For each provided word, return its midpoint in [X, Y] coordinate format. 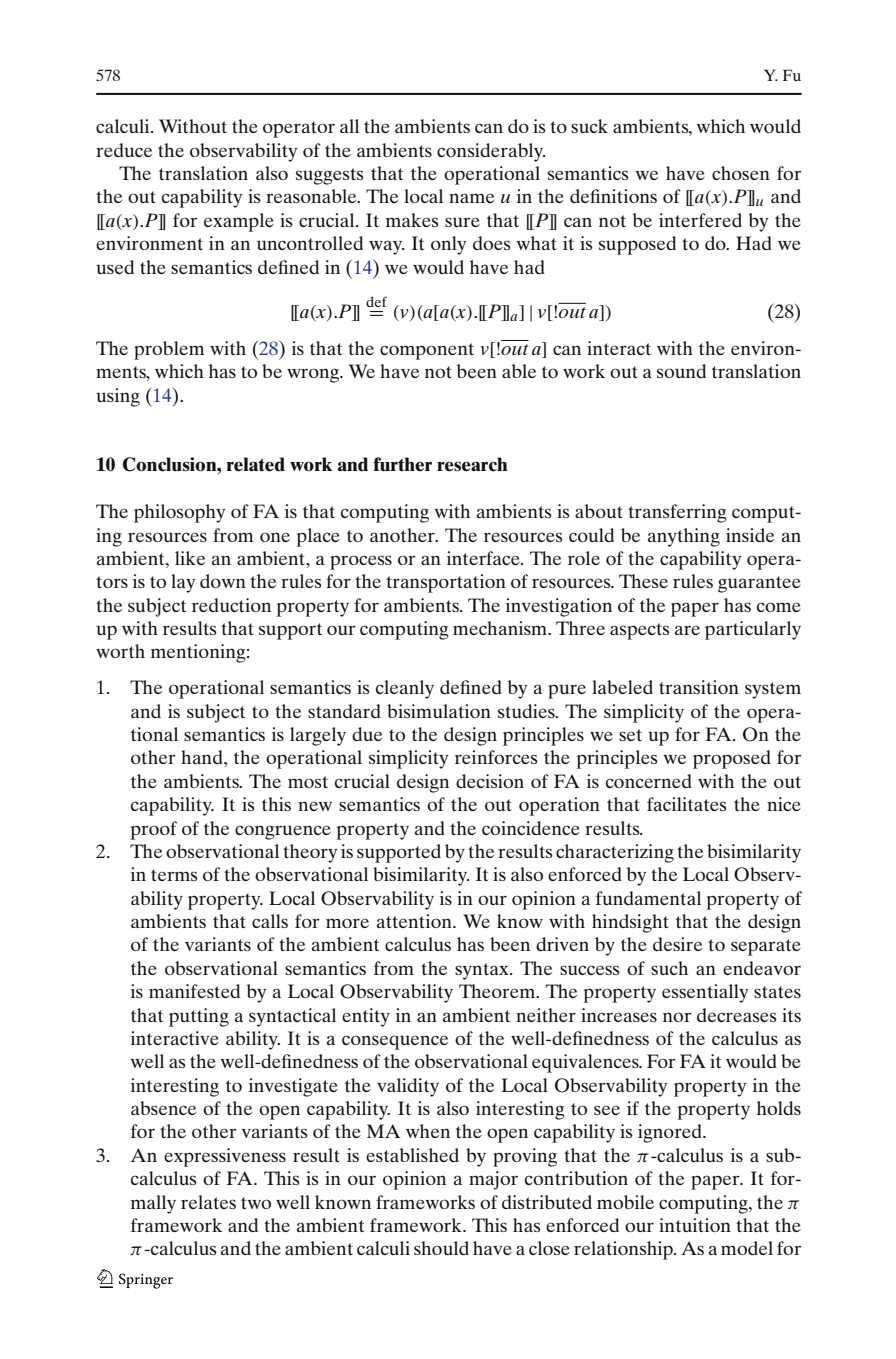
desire [677, 944]
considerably [491, 152]
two [256, 1203]
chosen [741, 173]
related [255, 464]
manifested [194, 991]
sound [681, 371]
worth [120, 651]
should [441, 1248]
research [472, 464]
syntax [483, 971]
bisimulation [439, 711]
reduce [124, 150]
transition [699, 687]
